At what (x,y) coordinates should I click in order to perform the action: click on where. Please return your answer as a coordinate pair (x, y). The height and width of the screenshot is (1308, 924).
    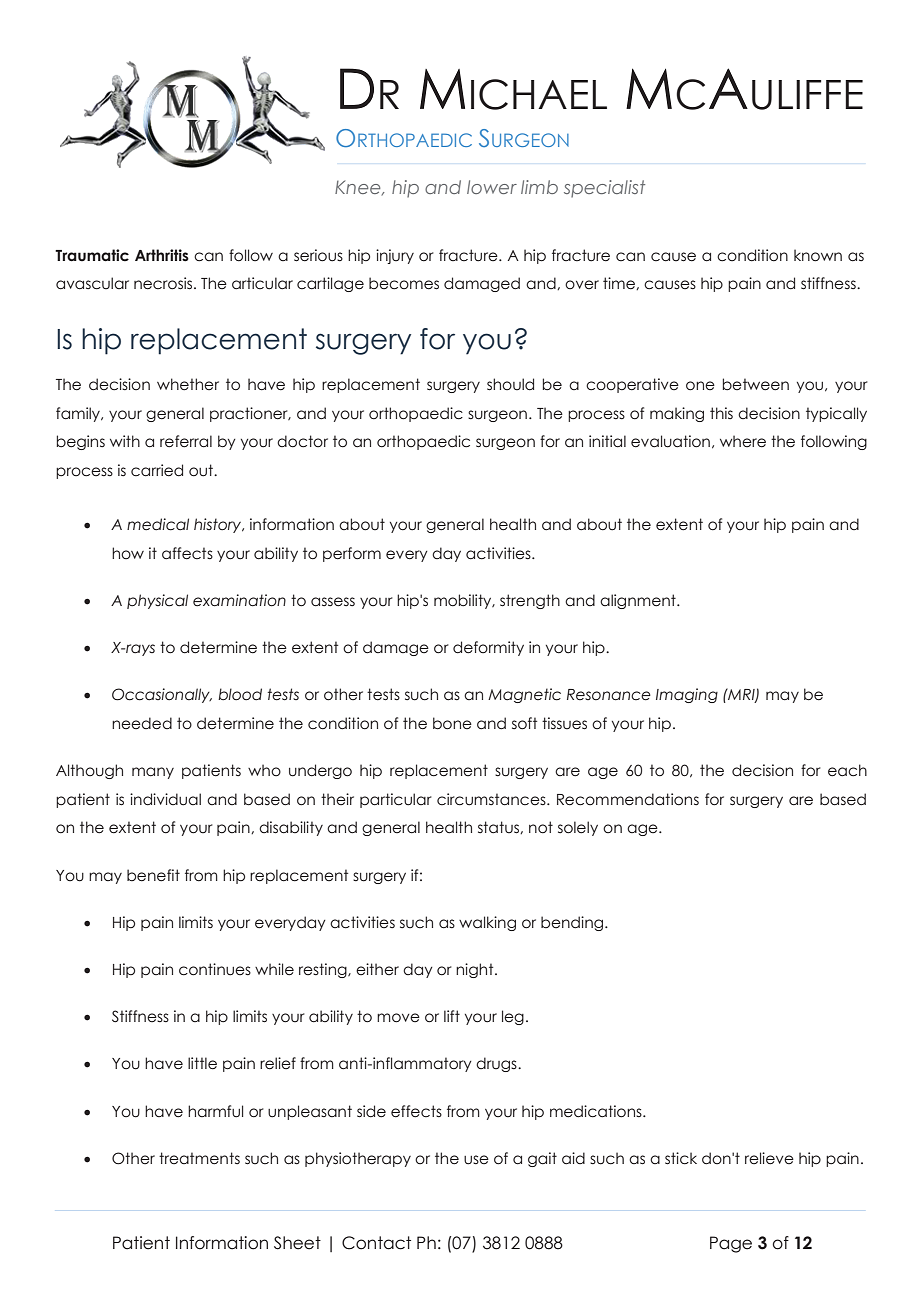
    Looking at the image, I should click on (743, 441).
